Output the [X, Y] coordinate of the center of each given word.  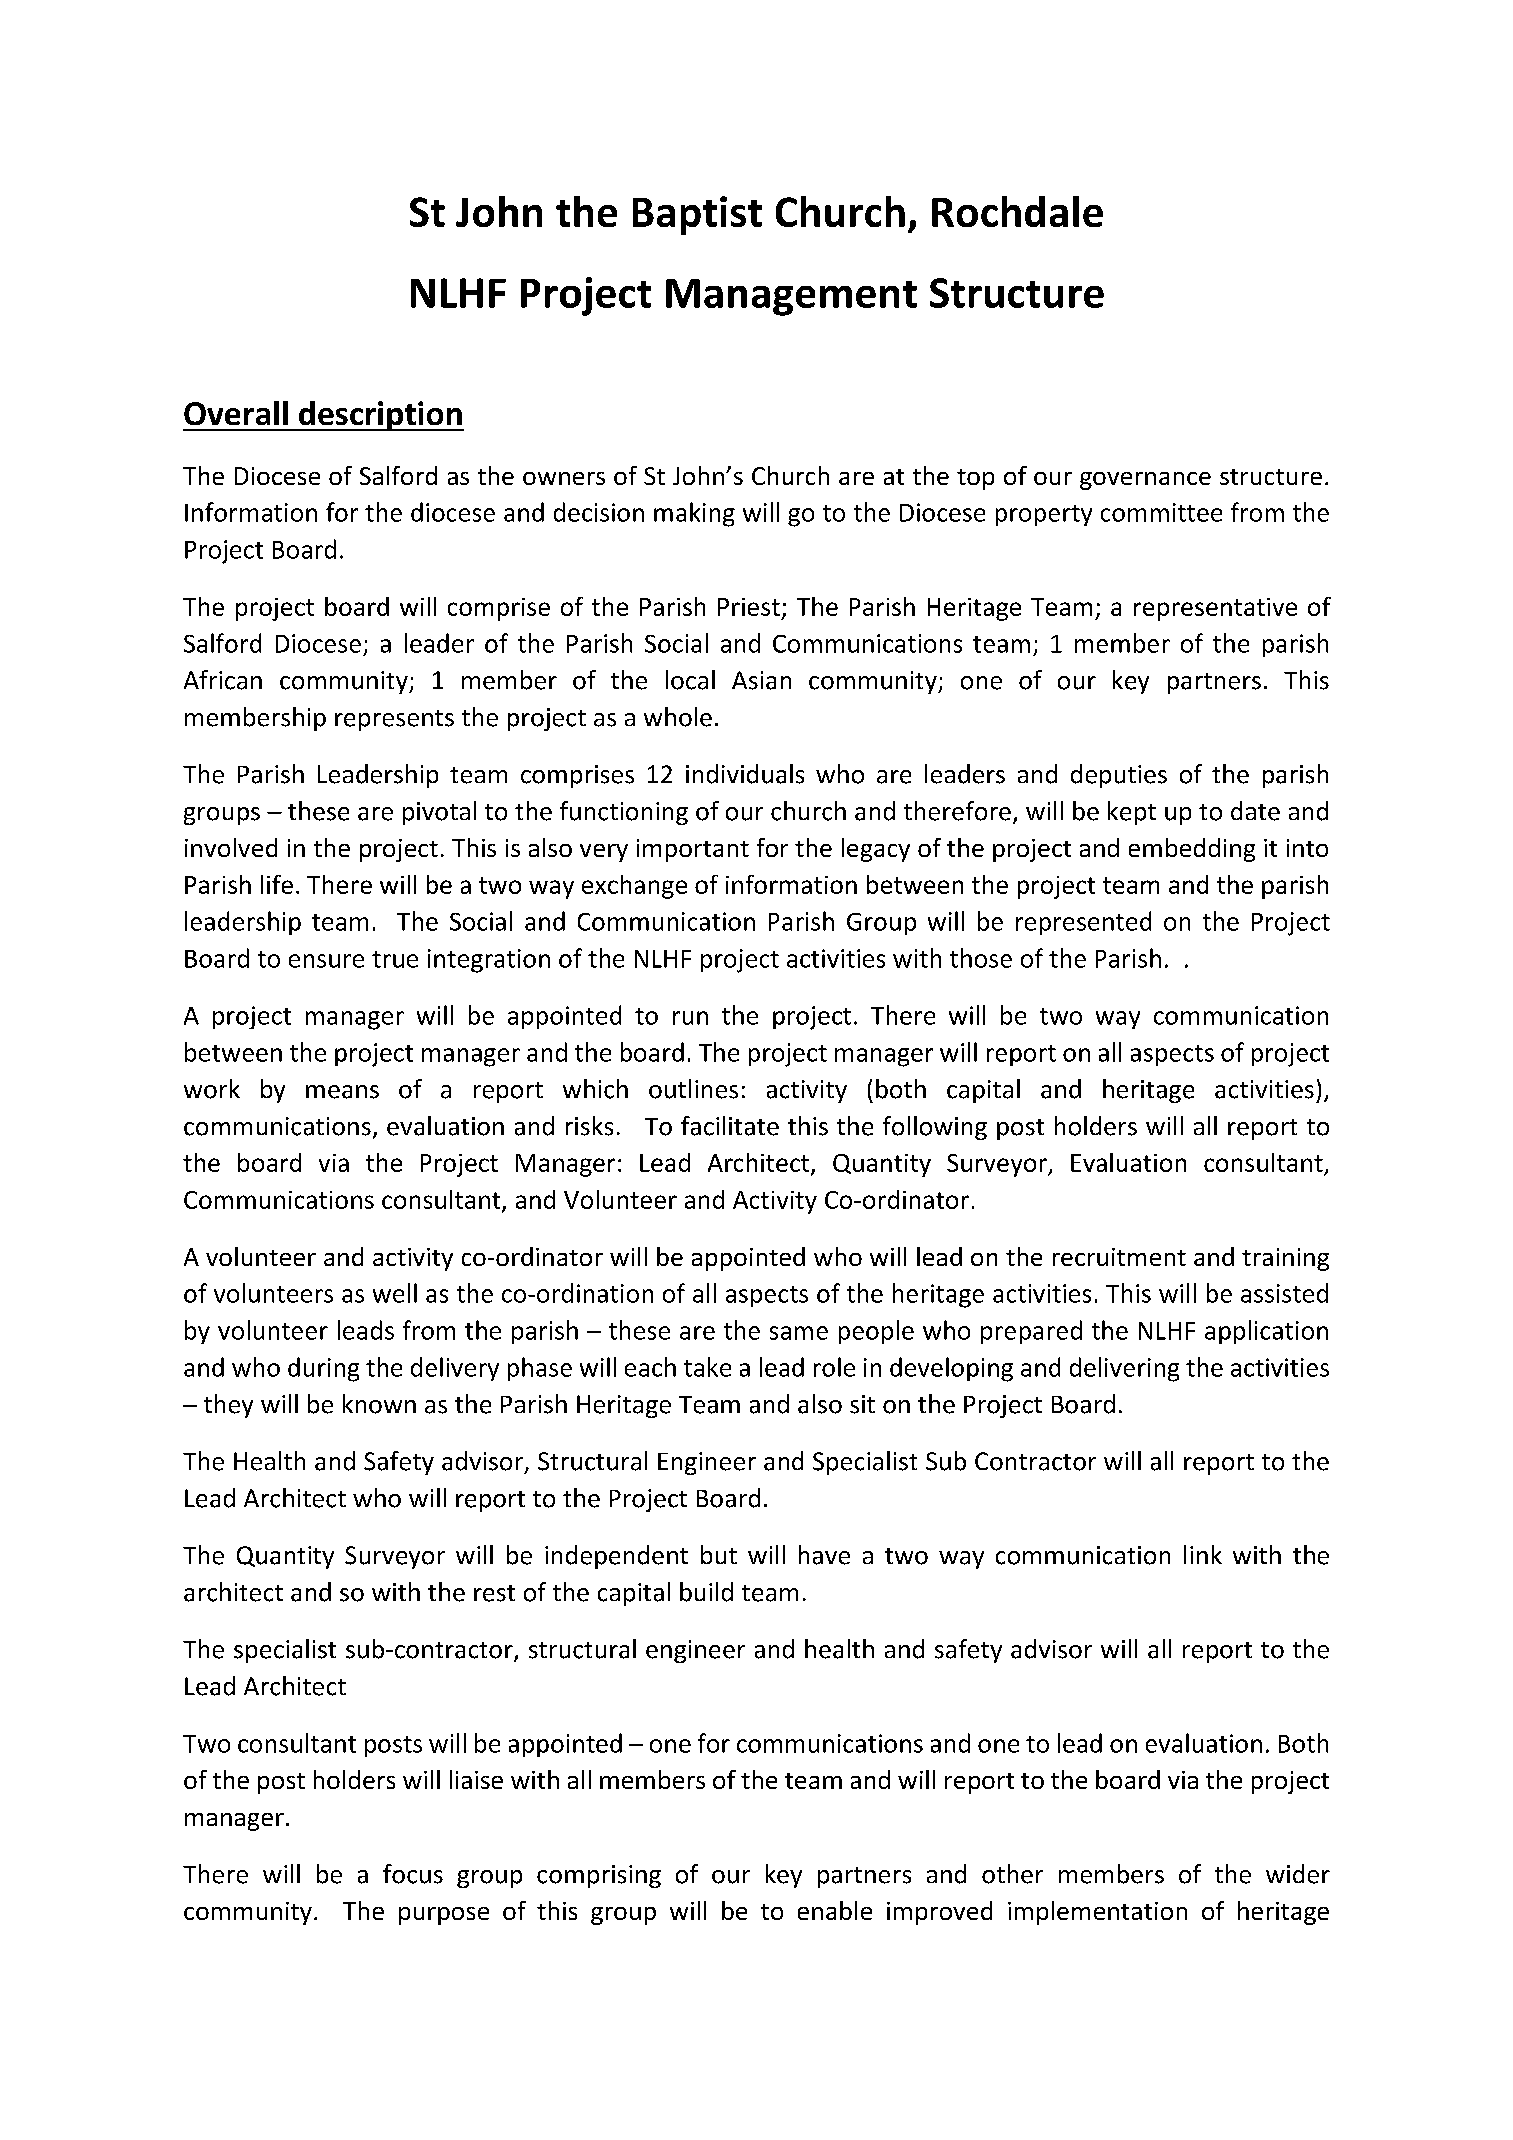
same [799, 1333]
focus [413, 1874]
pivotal [439, 813]
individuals [745, 774]
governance [1145, 481]
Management [791, 297]
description [380, 416]
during [323, 1369]
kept [1132, 813]
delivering [1124, 1369]
